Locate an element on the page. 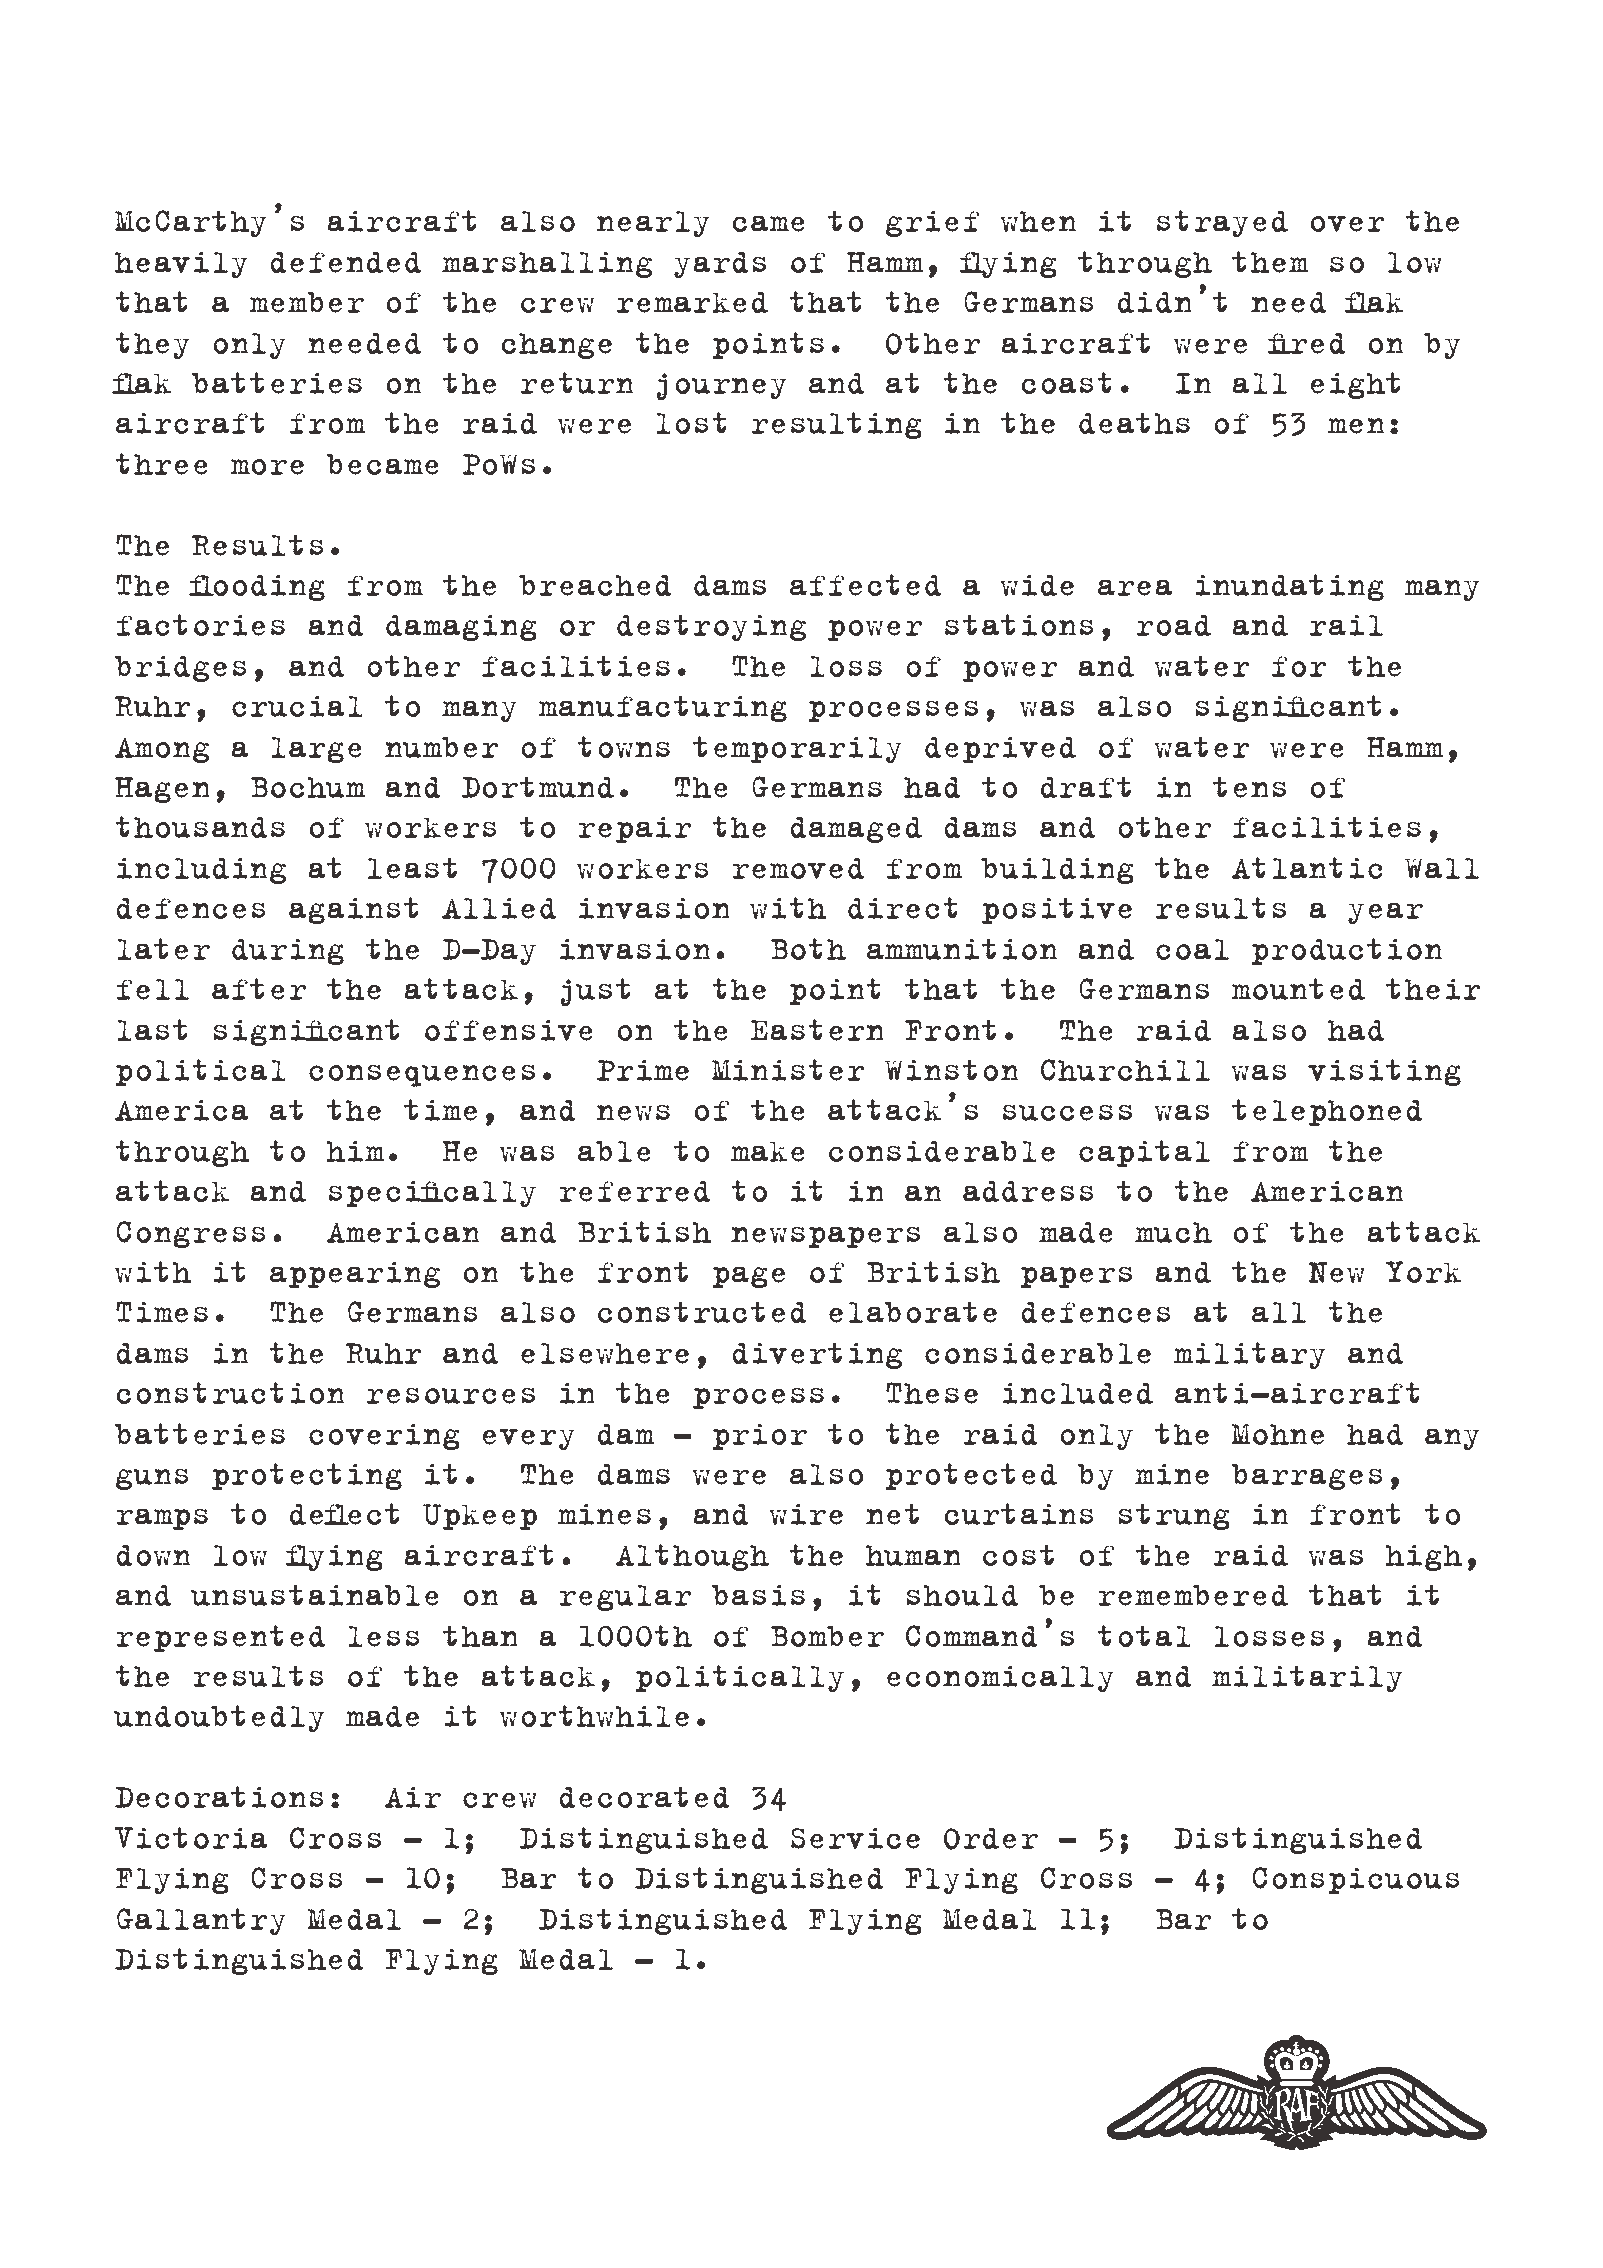 Image resolution: width=1603 pixels, height=2268 pixels. after is located at coordinates (259, 989).
